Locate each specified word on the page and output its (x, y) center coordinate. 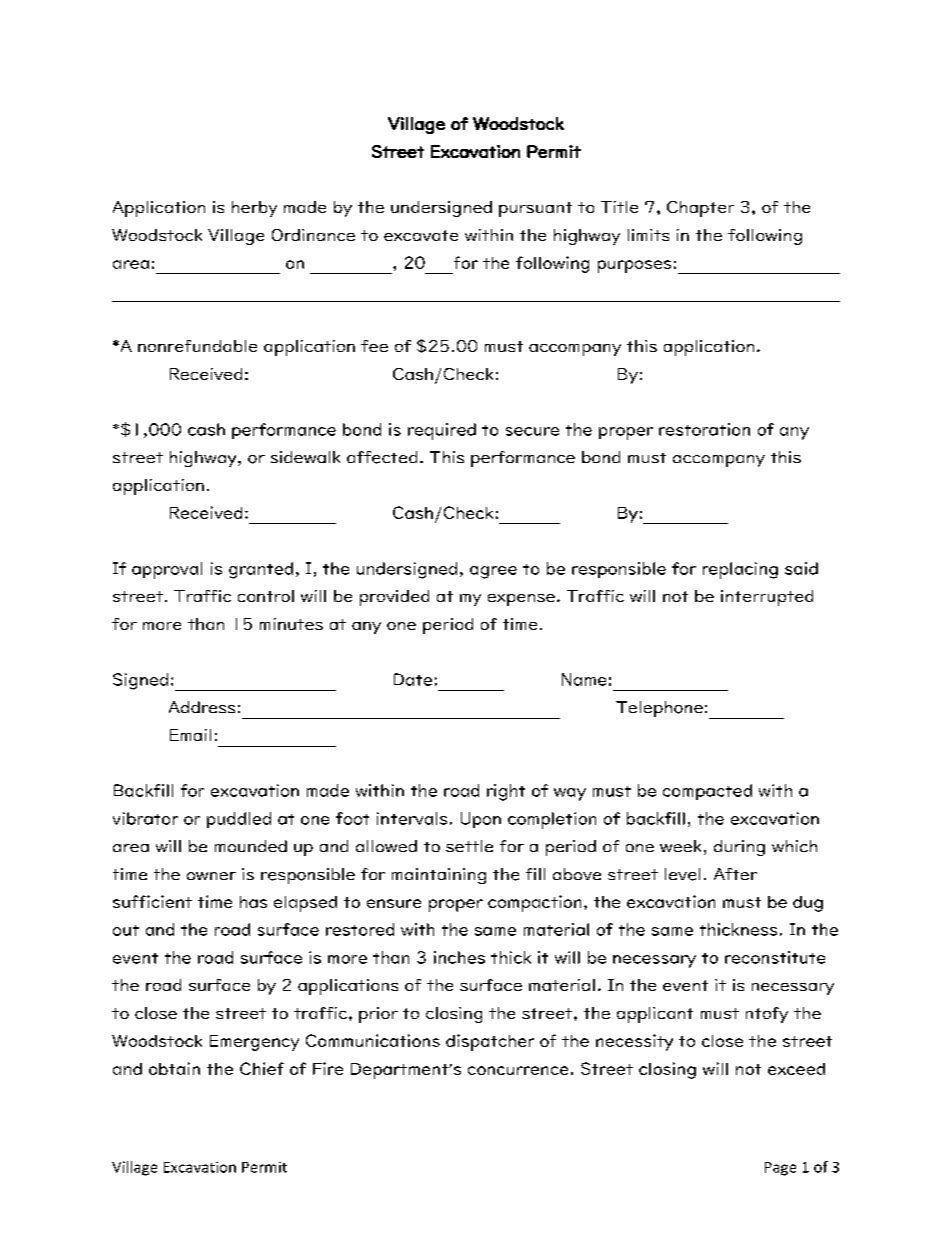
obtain (174, 1068)
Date (413, 679)
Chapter (700, 209)
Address (202, 707)
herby (254, 209)
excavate (421, 235)
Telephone (659, 709)
